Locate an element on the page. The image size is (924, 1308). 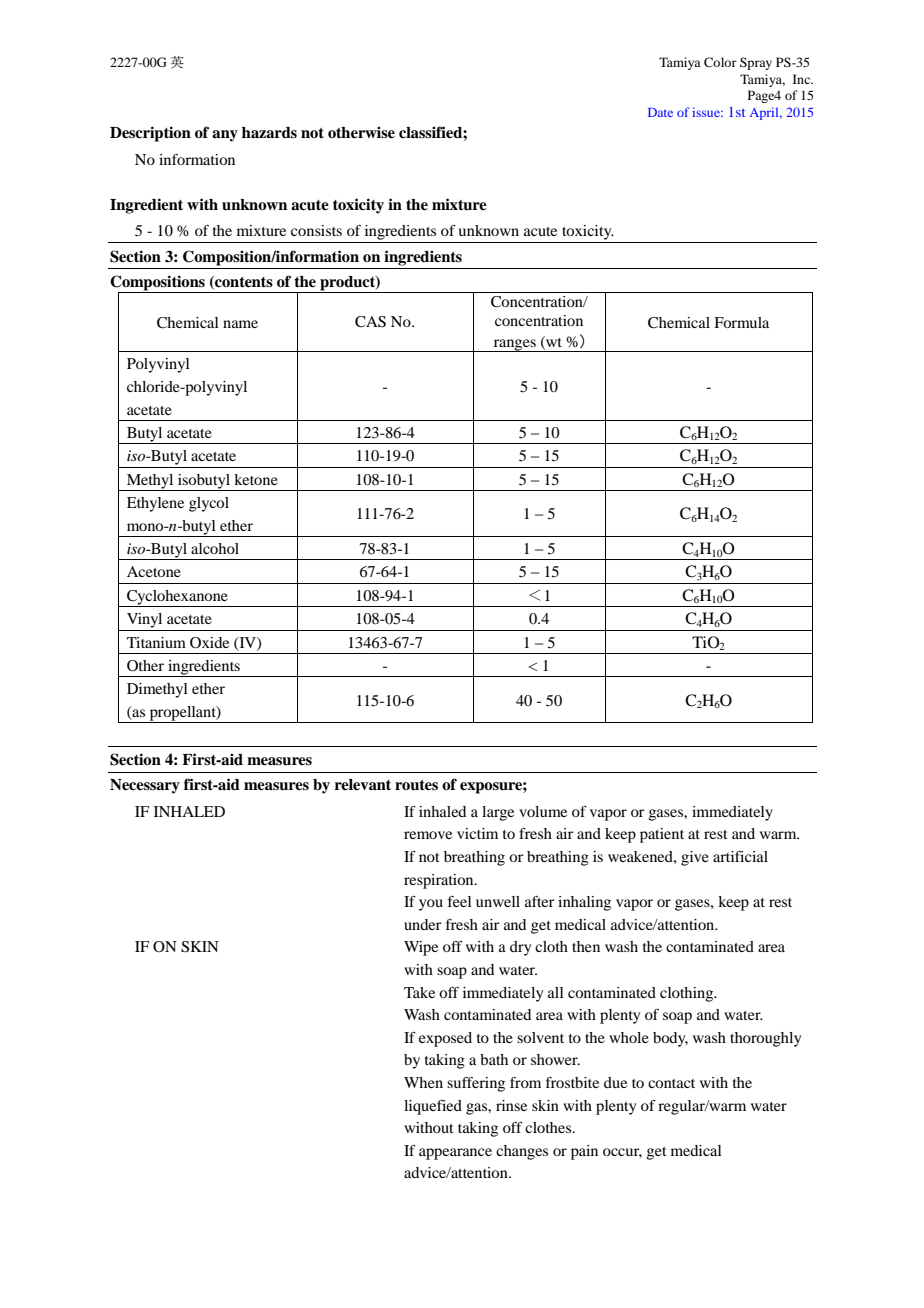
rinse is located at coordinates (511, 1105).
